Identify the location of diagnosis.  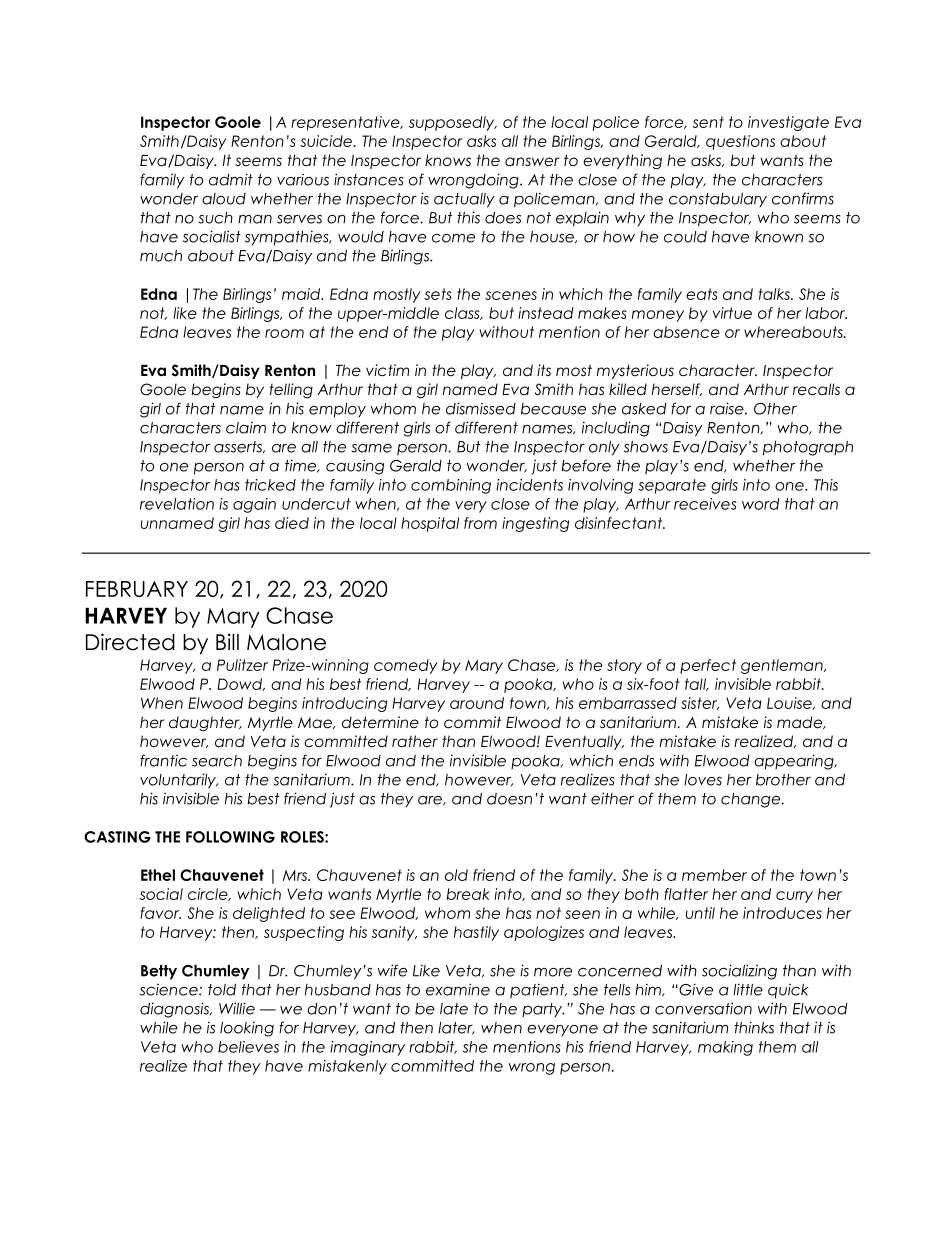
(175, 1010).
